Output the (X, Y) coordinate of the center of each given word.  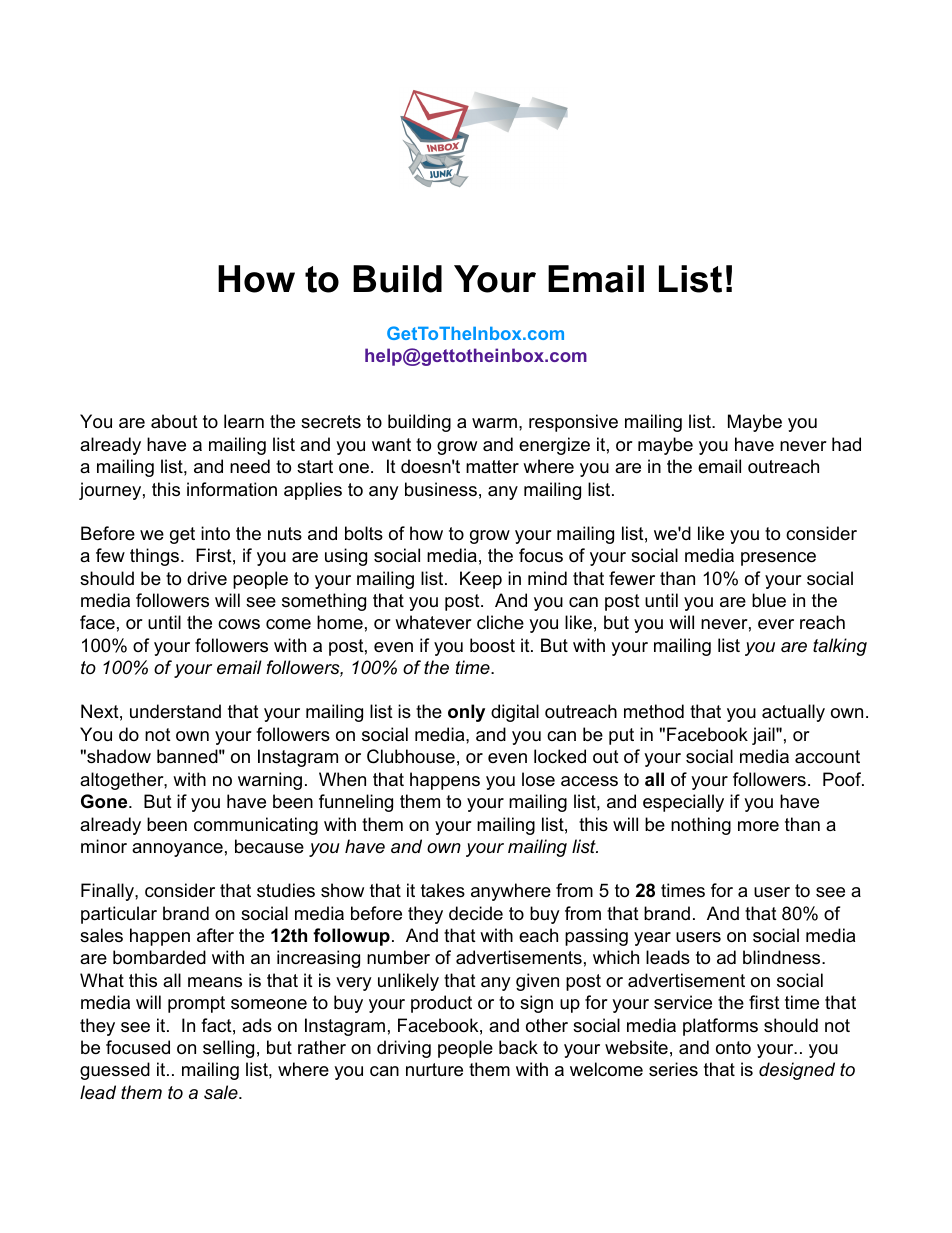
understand (175, 711)
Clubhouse (411, 756)
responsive (573, 423)
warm (494, 423)
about (174, 421)
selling (228, 1049)
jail (764, 736)
